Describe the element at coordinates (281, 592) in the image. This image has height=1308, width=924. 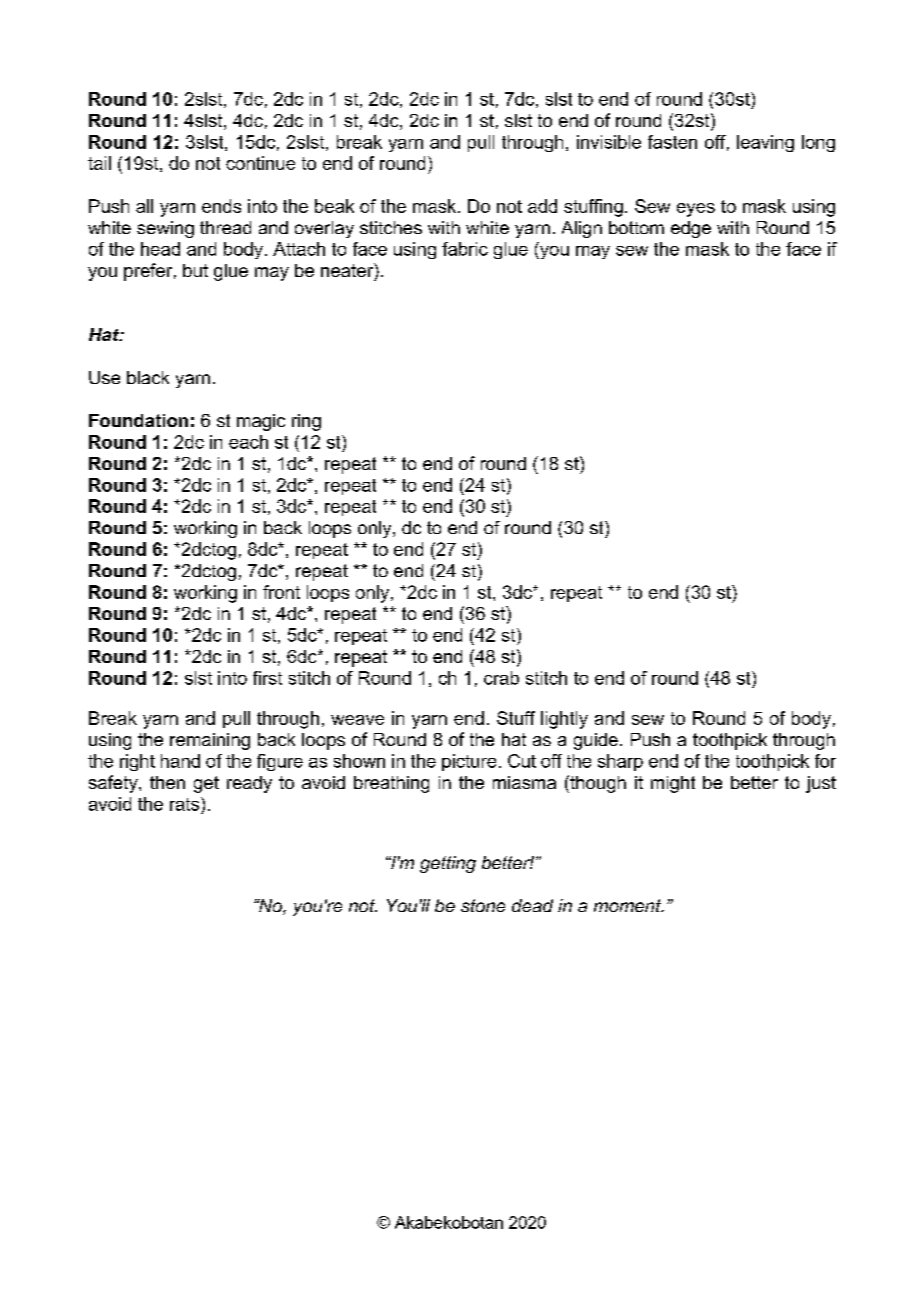
I see `front` at that location.
